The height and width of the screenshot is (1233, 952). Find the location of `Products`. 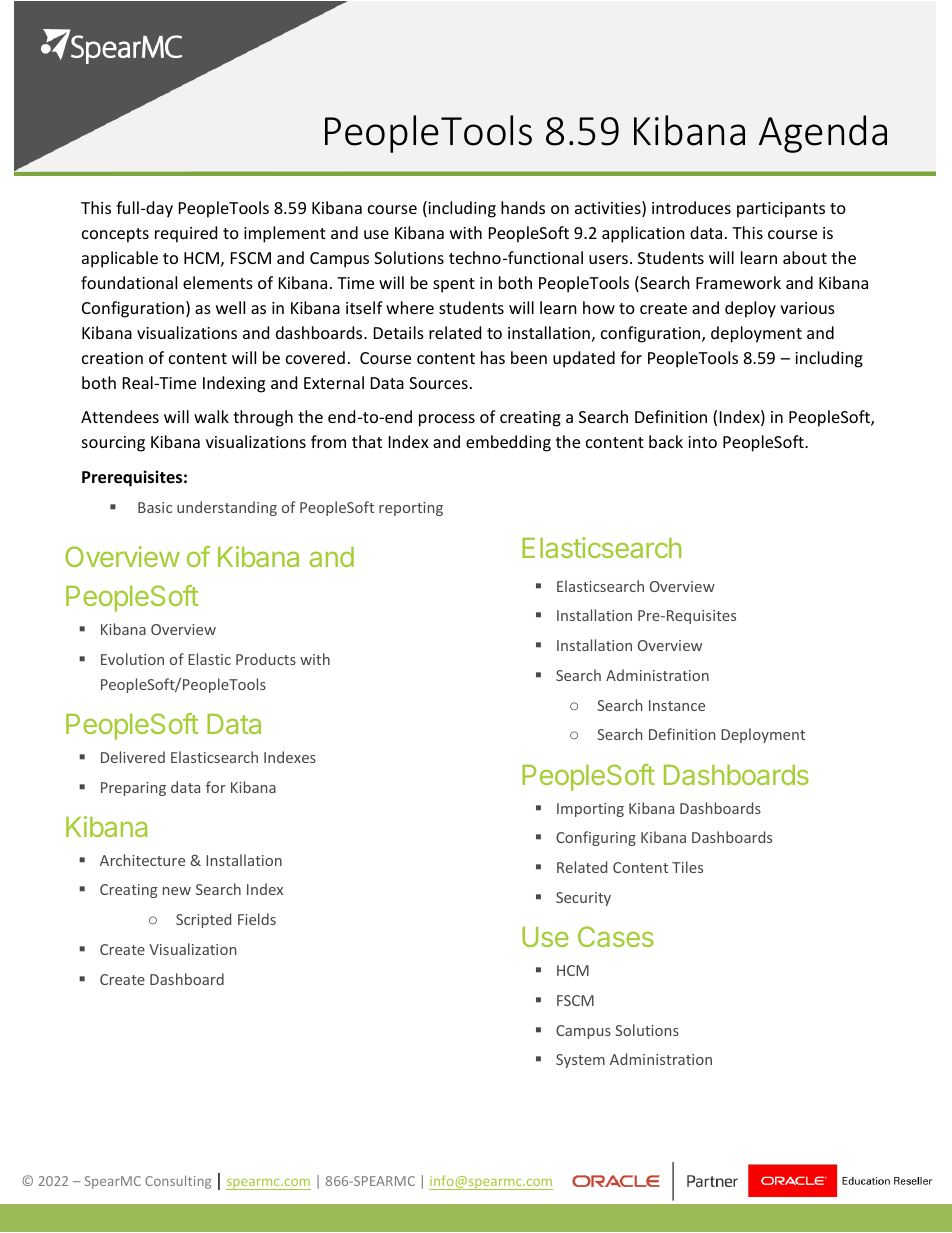

Products is located at coordinates (266, 659).
